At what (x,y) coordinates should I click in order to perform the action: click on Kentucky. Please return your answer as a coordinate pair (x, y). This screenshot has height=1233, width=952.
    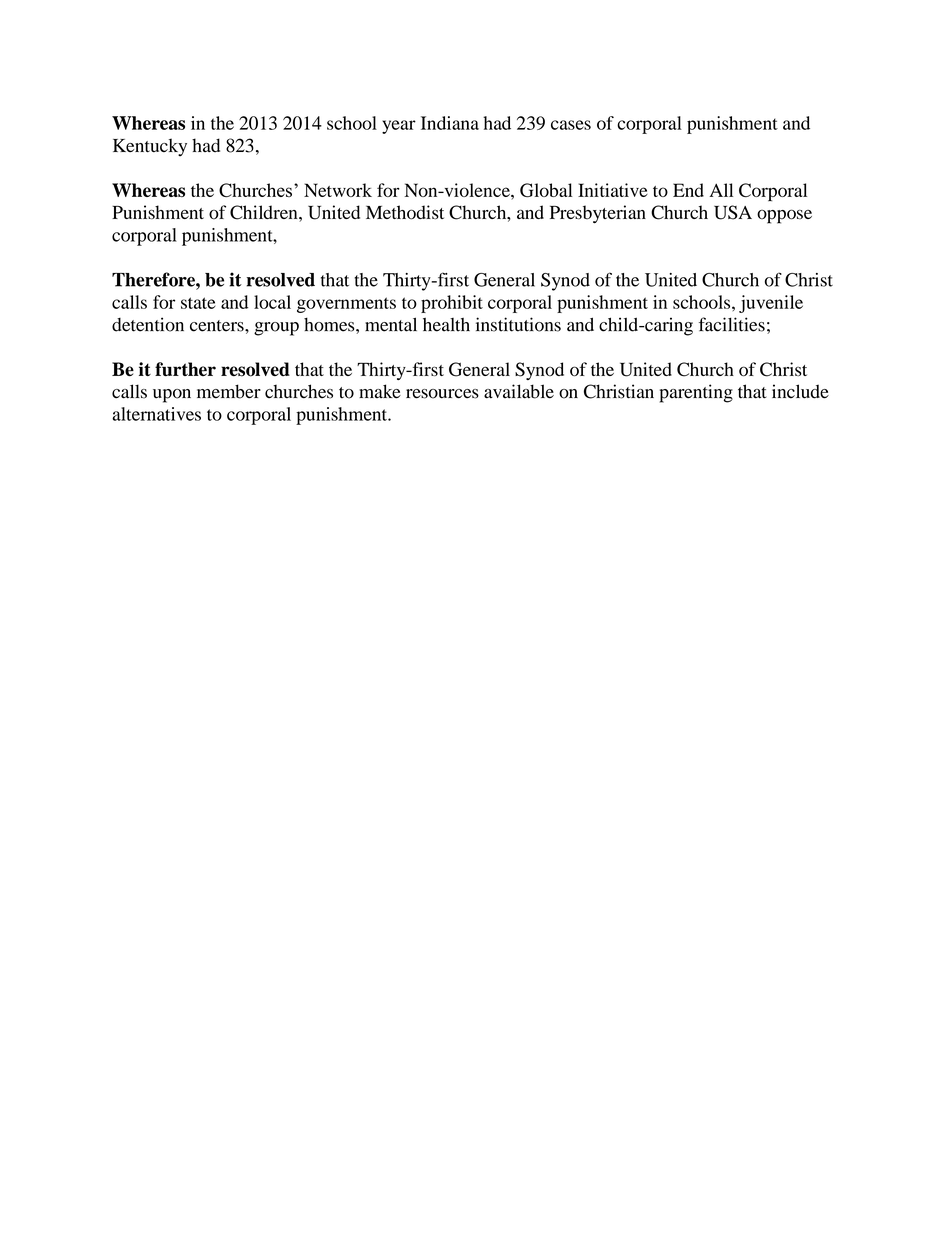
    Looking at the image, I should click on (150, 147).
